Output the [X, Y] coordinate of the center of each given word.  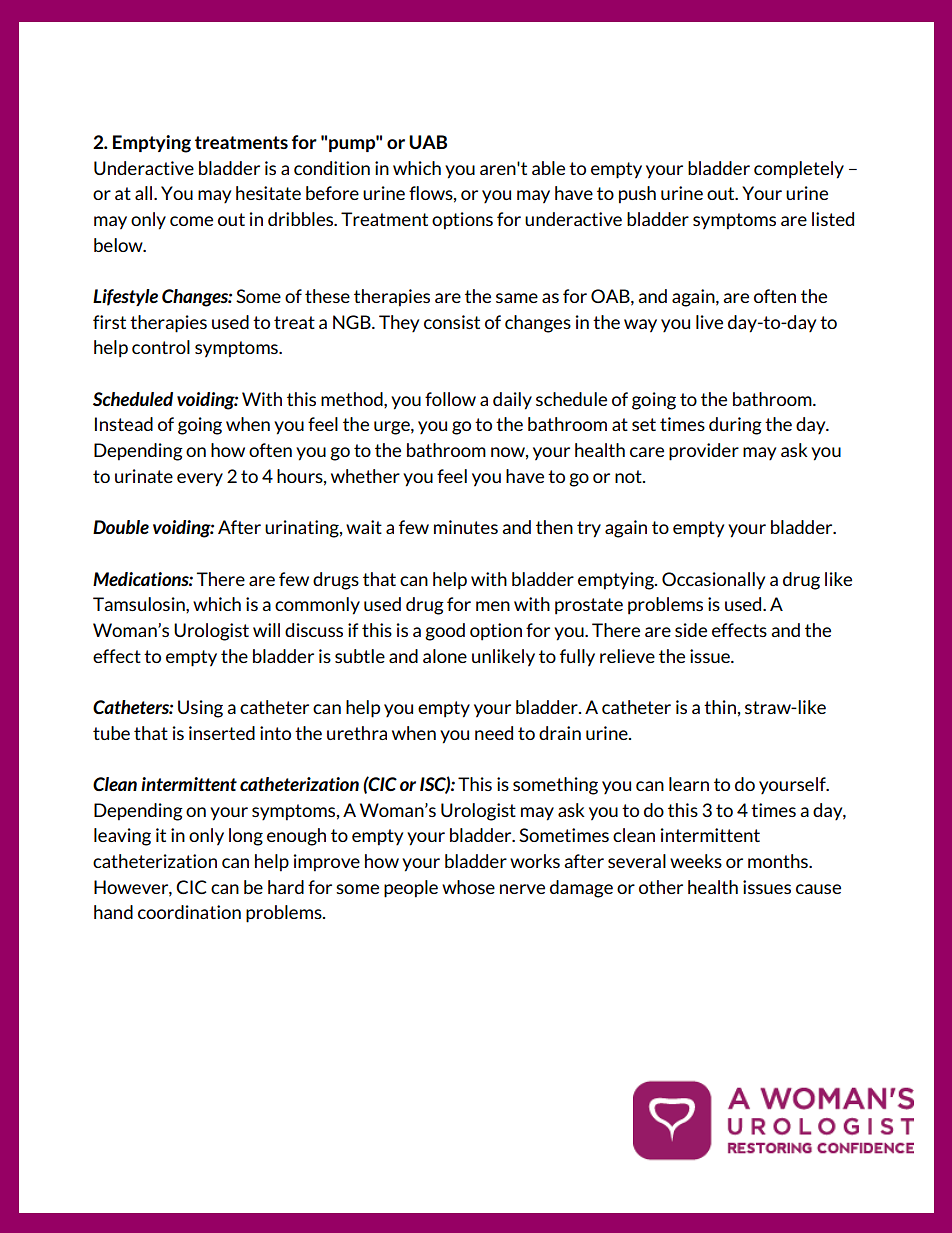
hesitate [268, 193]
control [161, 347]
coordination [189, 912]
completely [799, 170]
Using [200, 709]
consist [452, 322]
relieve [627, 656]
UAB [428, 142]
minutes [466, 527]
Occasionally [713, 580]
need [494, 733]
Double [121, 527]
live [709, 322]
